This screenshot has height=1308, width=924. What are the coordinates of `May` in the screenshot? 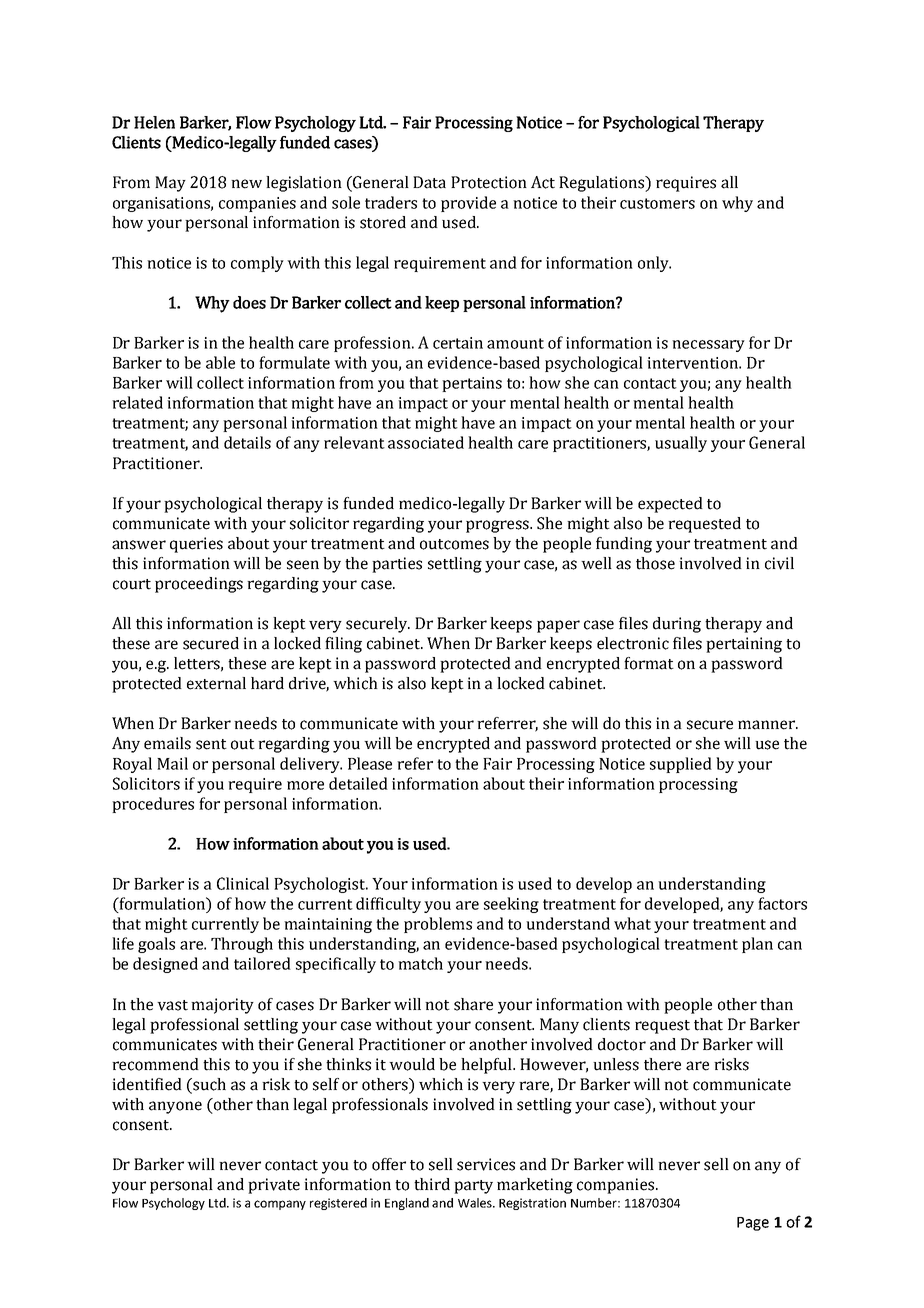 It's located at (170, 184).
